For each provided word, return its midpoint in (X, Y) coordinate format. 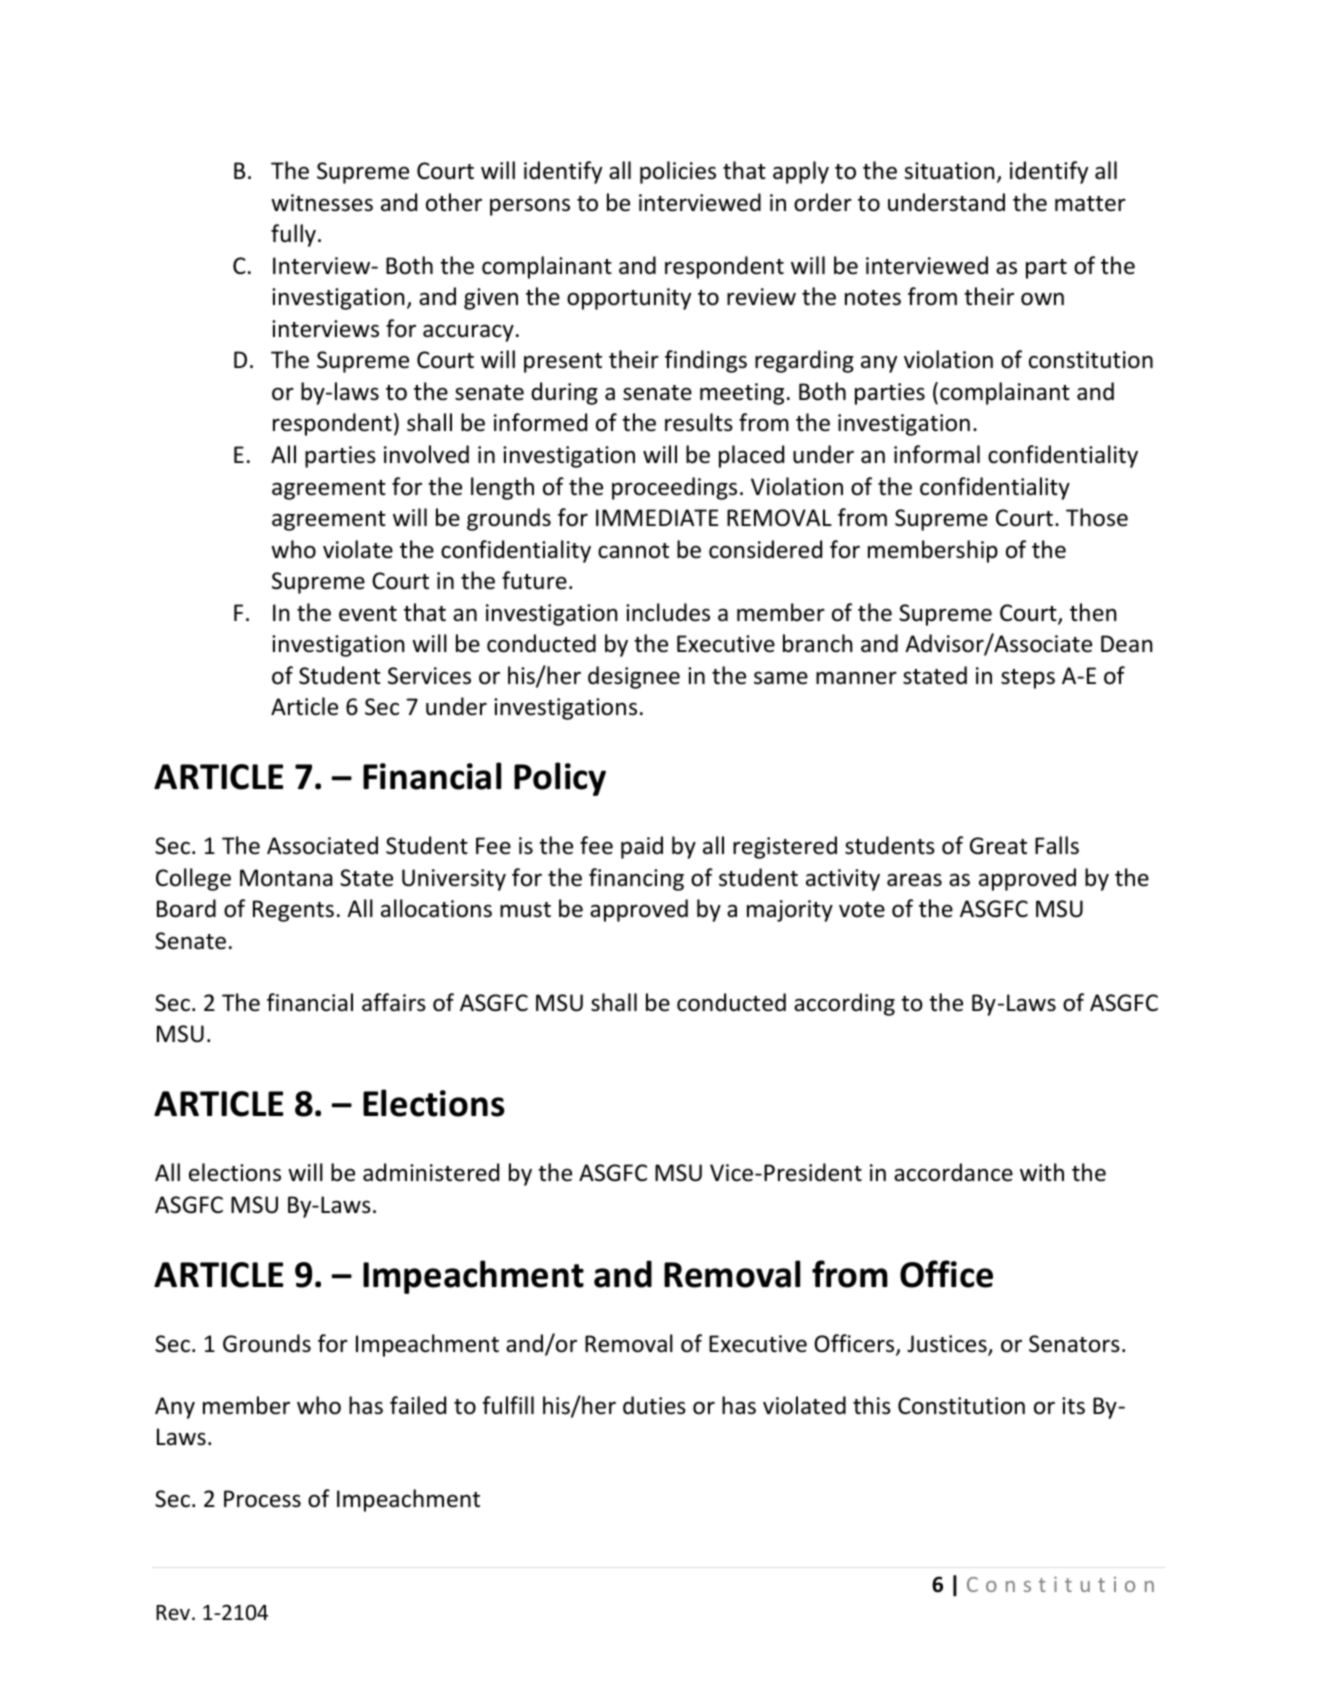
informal (937, 454)
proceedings (674, 488)
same (781, 678)
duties (654, 1405)
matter (1090, 204)
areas (914, 880)
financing (636, 879)
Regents (293, 911)
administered (431, 1172)
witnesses (322, 203)
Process (262, 1499)
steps (1028, 679)
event (368, 614)
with (1042, 1172)
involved (426, 454)
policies (678, 172)
